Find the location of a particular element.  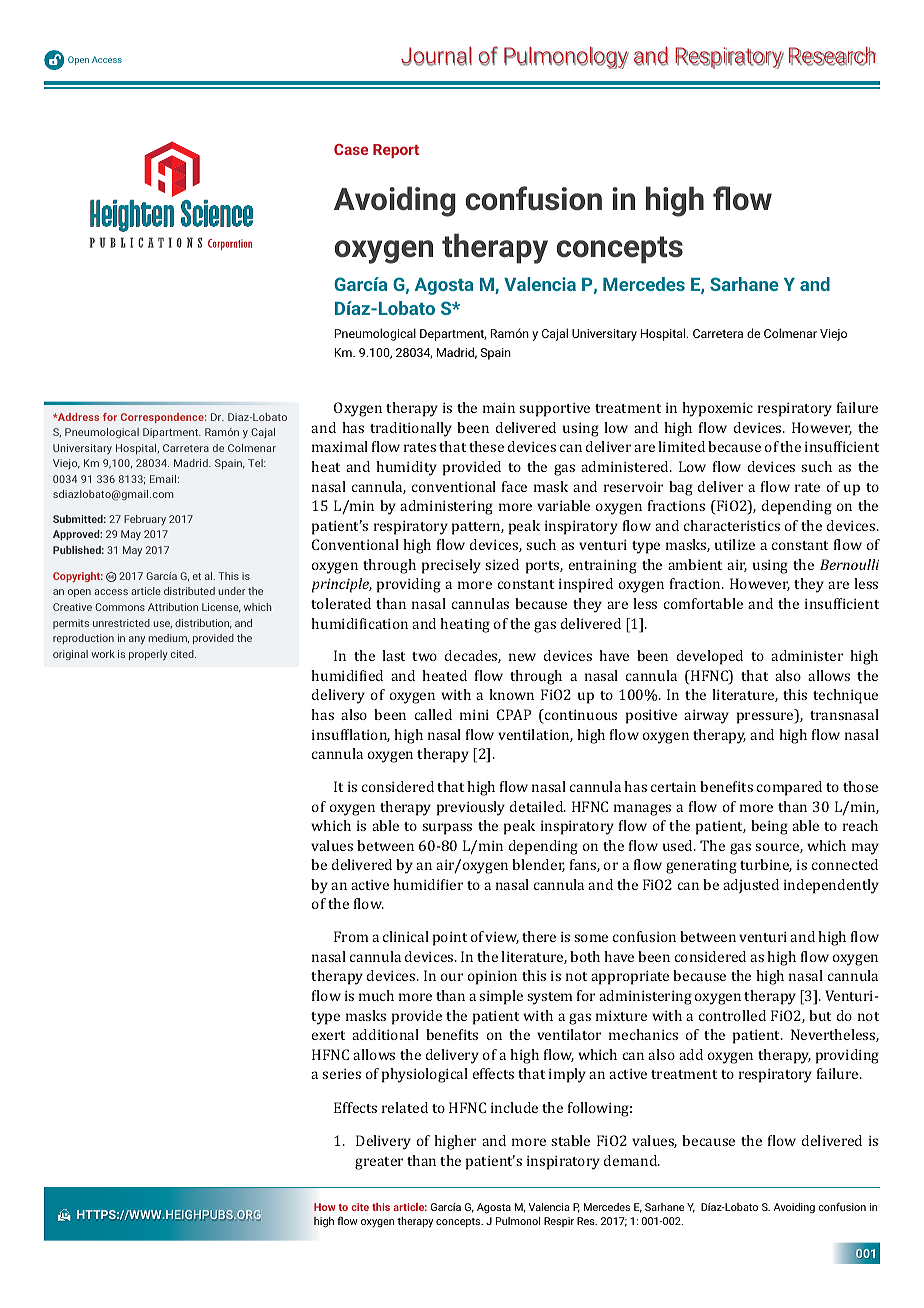

developed is located at coordinates (710, 657).
